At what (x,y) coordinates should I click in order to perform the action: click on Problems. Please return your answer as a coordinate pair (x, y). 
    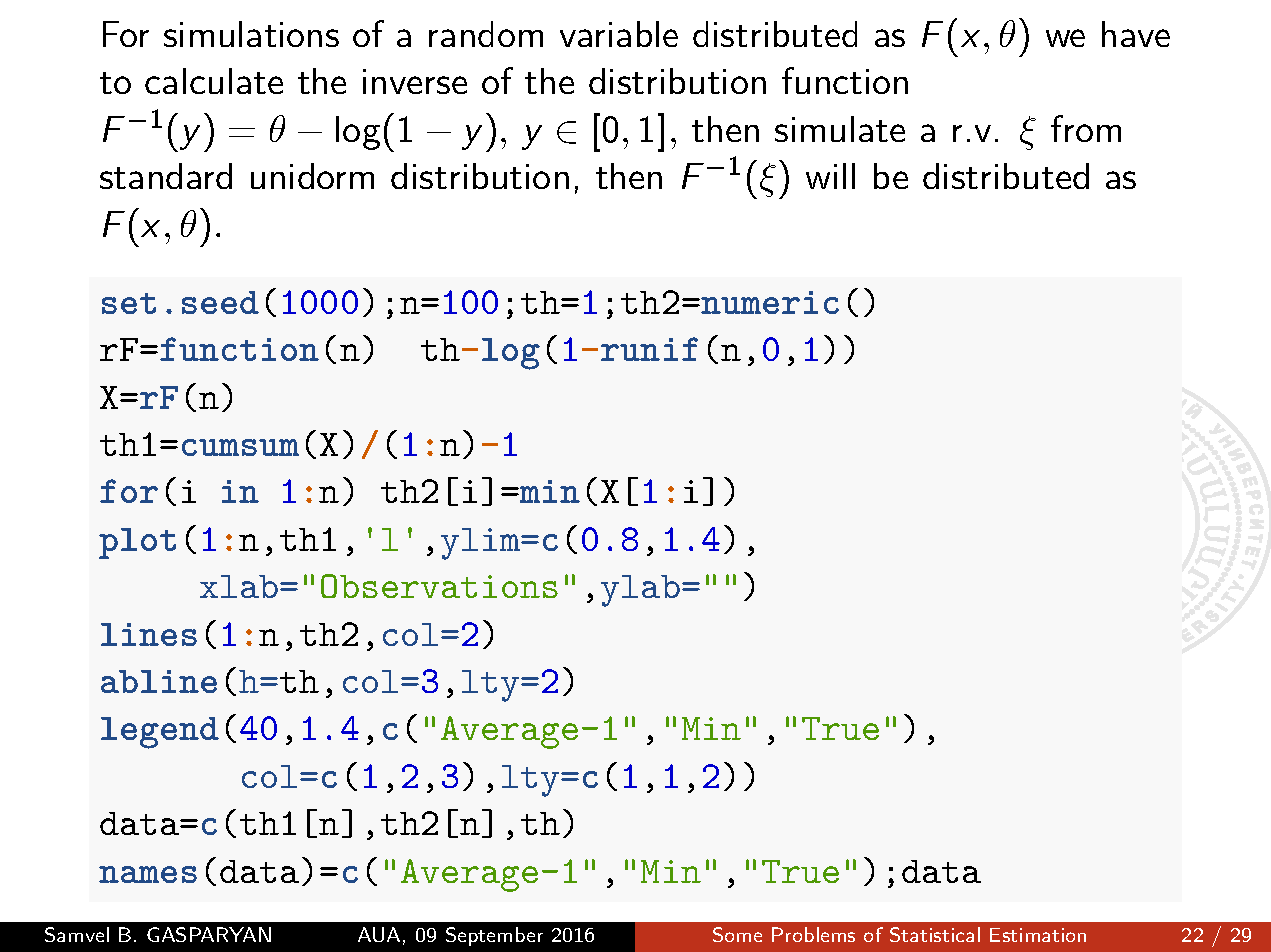
    Looking at the image, I should click on (813, 934).
